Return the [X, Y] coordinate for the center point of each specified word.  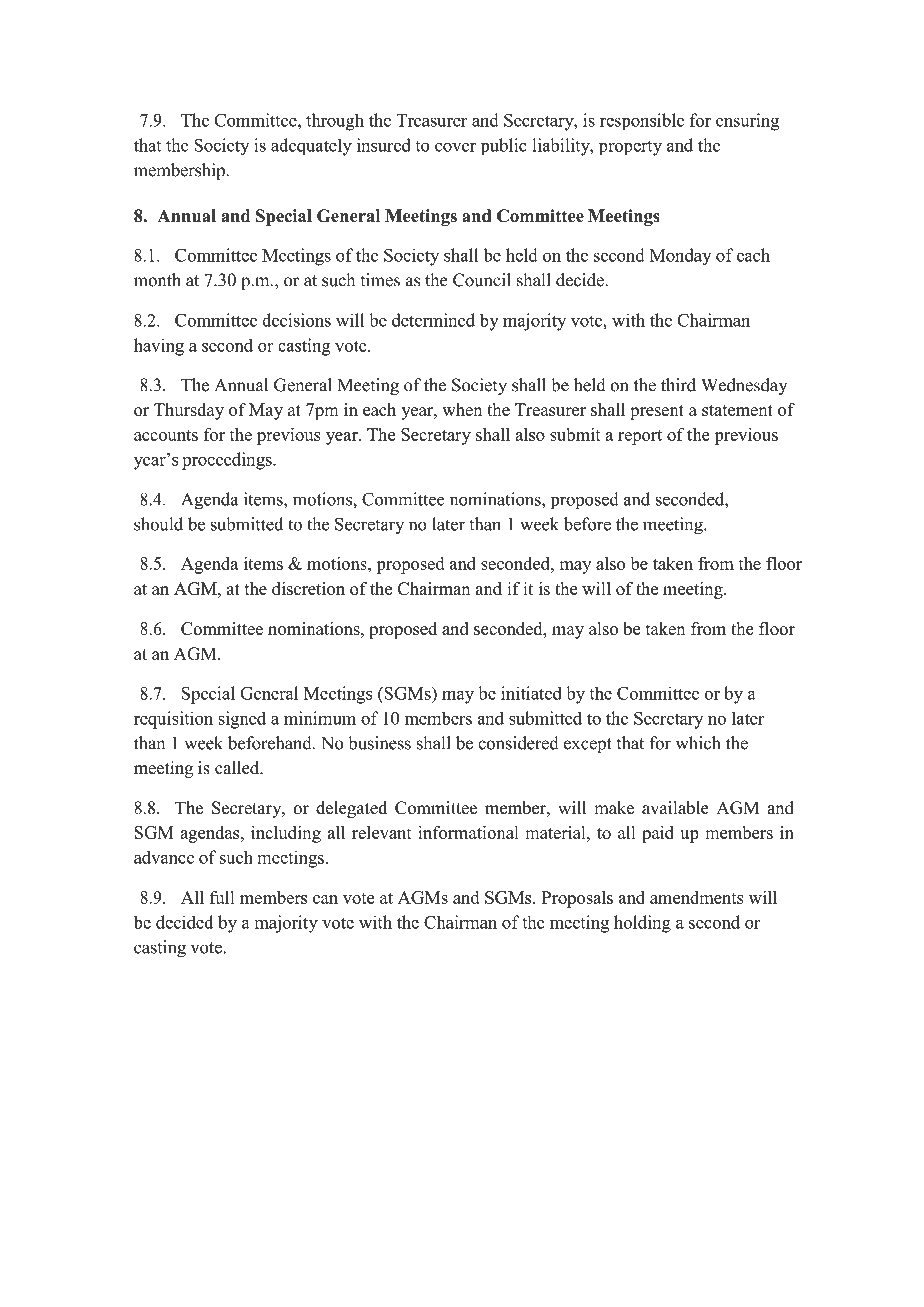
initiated [531, 693]
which [698, 743]
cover [455, 147]
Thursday [189, 411]
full [222, 897]
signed [242, 720]
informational [468, 832]
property [630, 148]
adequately [311, 147]
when [462, 409]
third [678, 385]
